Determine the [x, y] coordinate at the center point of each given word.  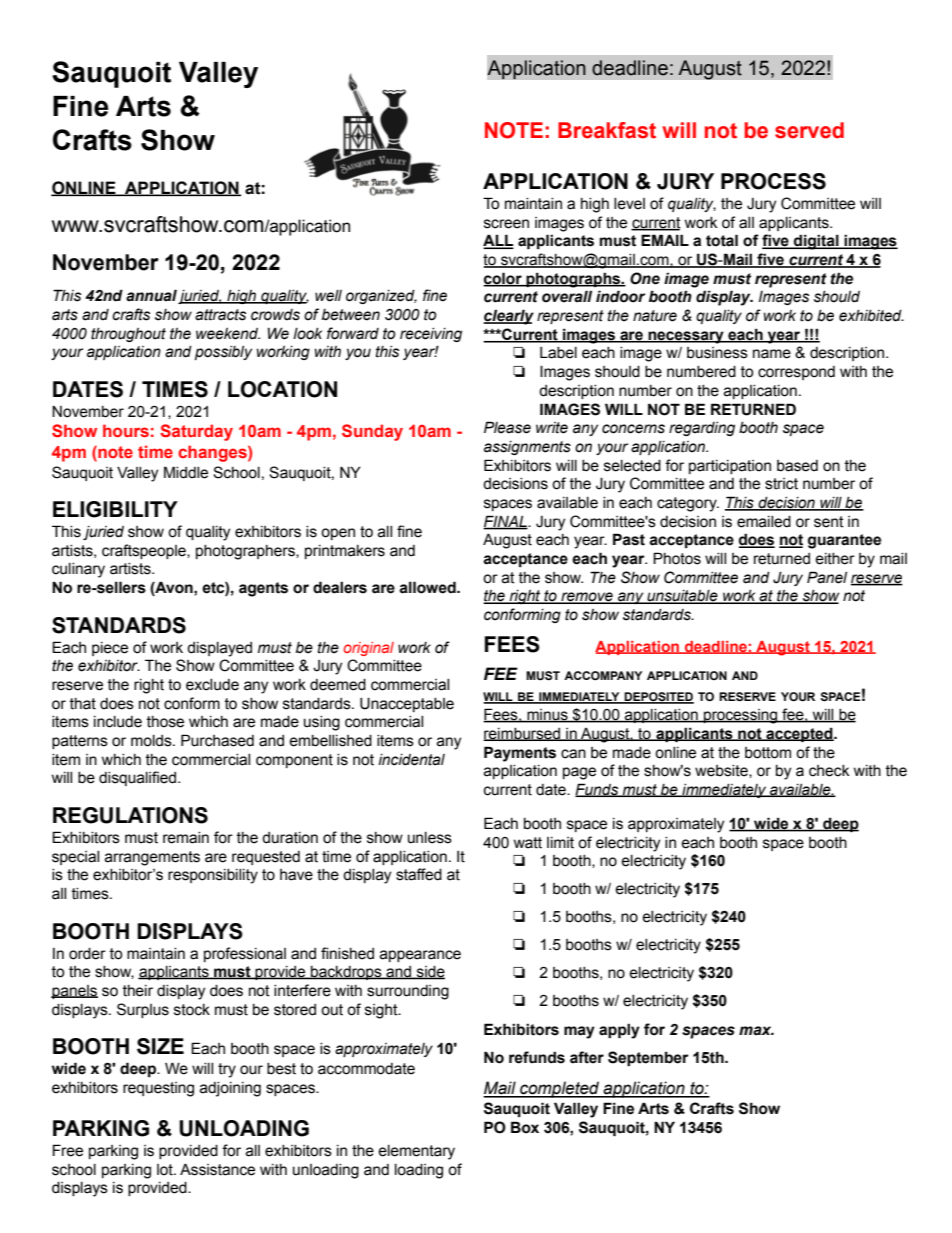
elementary [416, 1152]
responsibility [213, 876]
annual [151, 295]
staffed [419, 874]
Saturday [196, 432]
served [809, 130]
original [368, 649]
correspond [796, 373]
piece [110, 649]
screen [506, 224]
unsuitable [682, 597]
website [722, 771]
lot [166, 1170]
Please [507, 427]
